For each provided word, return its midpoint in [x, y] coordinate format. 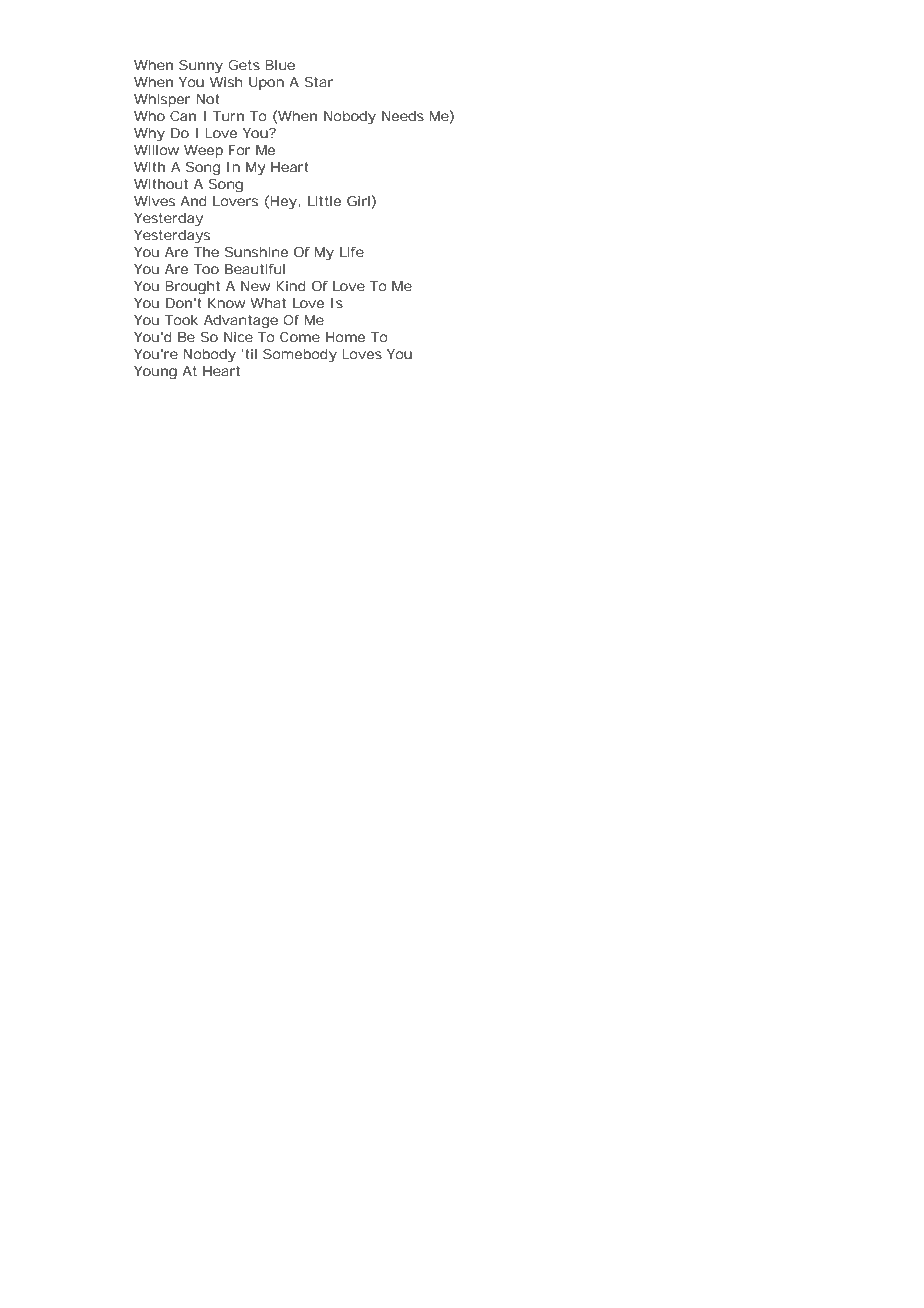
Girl [359, 202]
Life [352, 252]
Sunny [201, 67]
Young [155, 373]
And [193, 201]
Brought [193, 288]
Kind [291, 286]
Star [319, 82]
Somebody [300, 356]
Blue [280, 65]
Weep [203, 151]
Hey [284, 203]
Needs [403, 116]
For [239, 150]
